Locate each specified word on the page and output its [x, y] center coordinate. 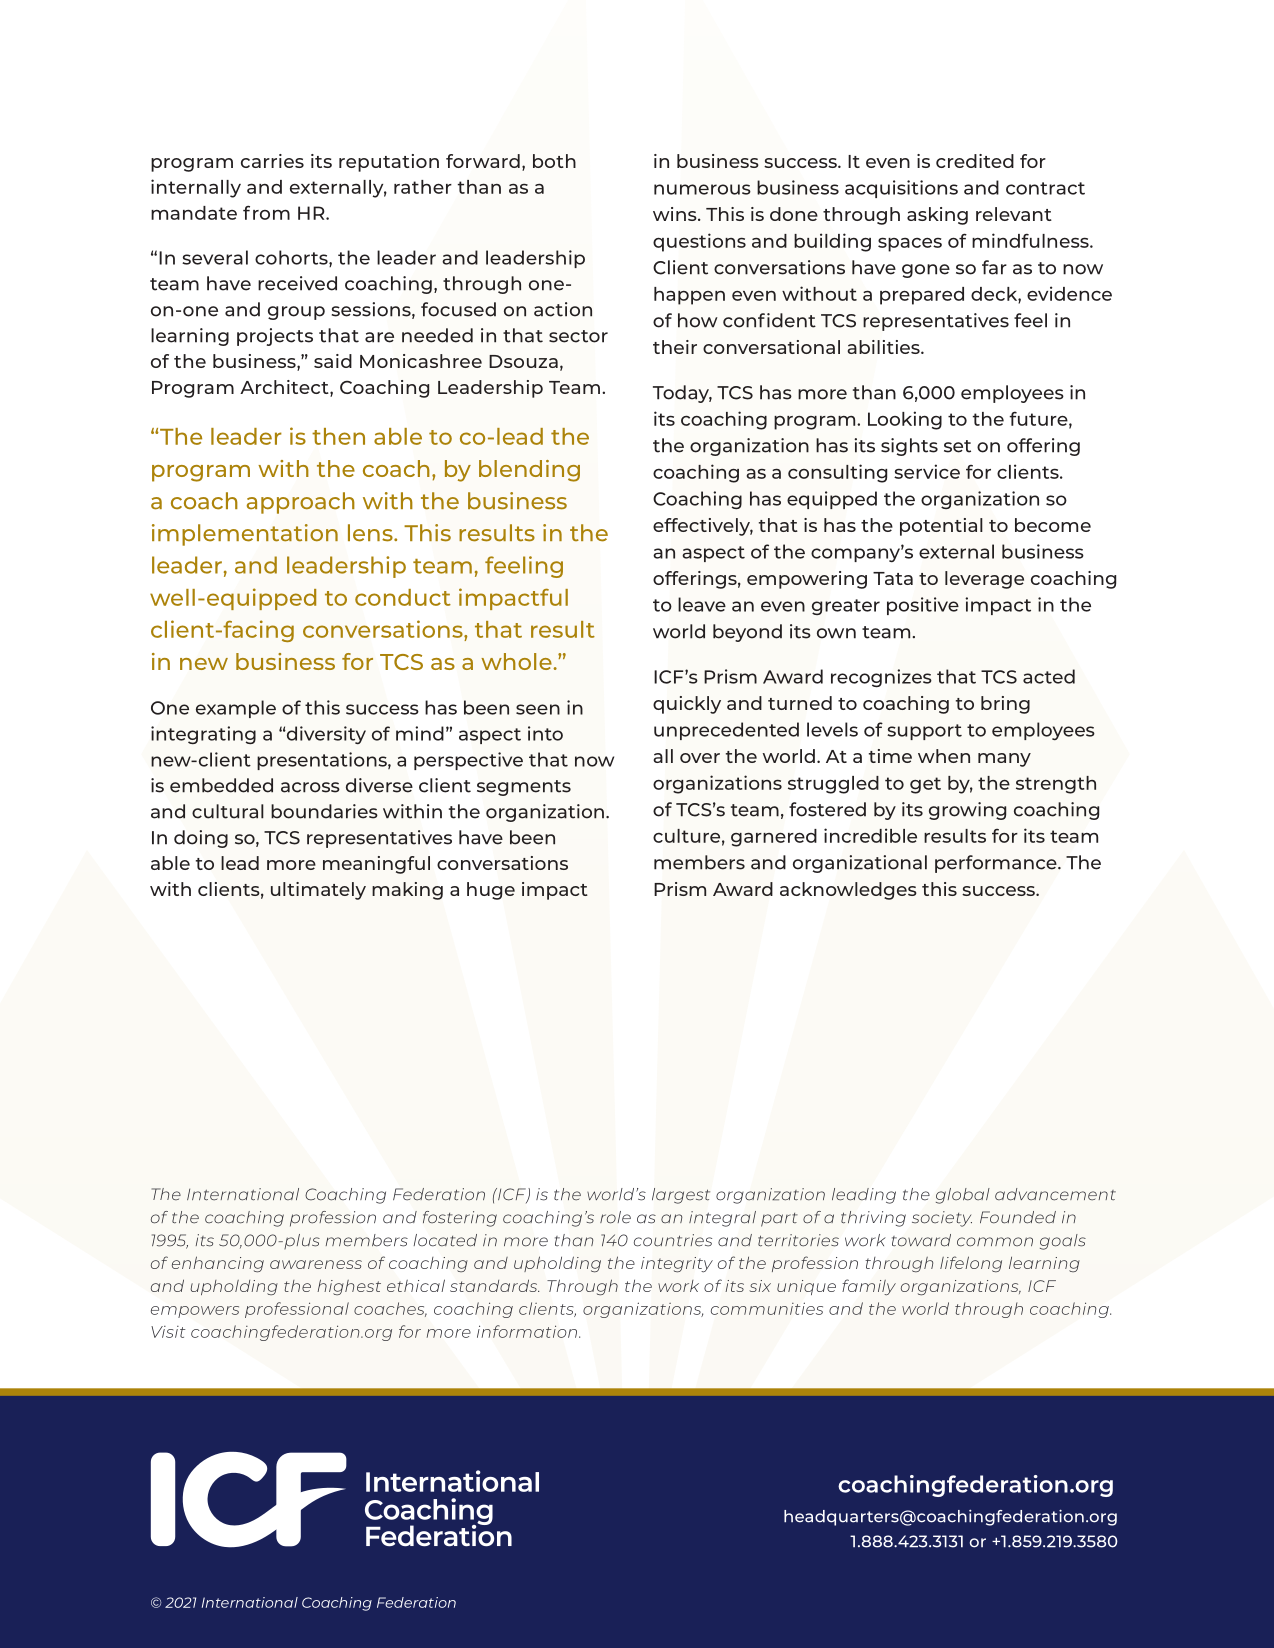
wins [676, 214]
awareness [316, 1264]
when [944, 756]
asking [937, 216]
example [236, 709]
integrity [677, 1265]
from [266, 212]
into [545, 733]
